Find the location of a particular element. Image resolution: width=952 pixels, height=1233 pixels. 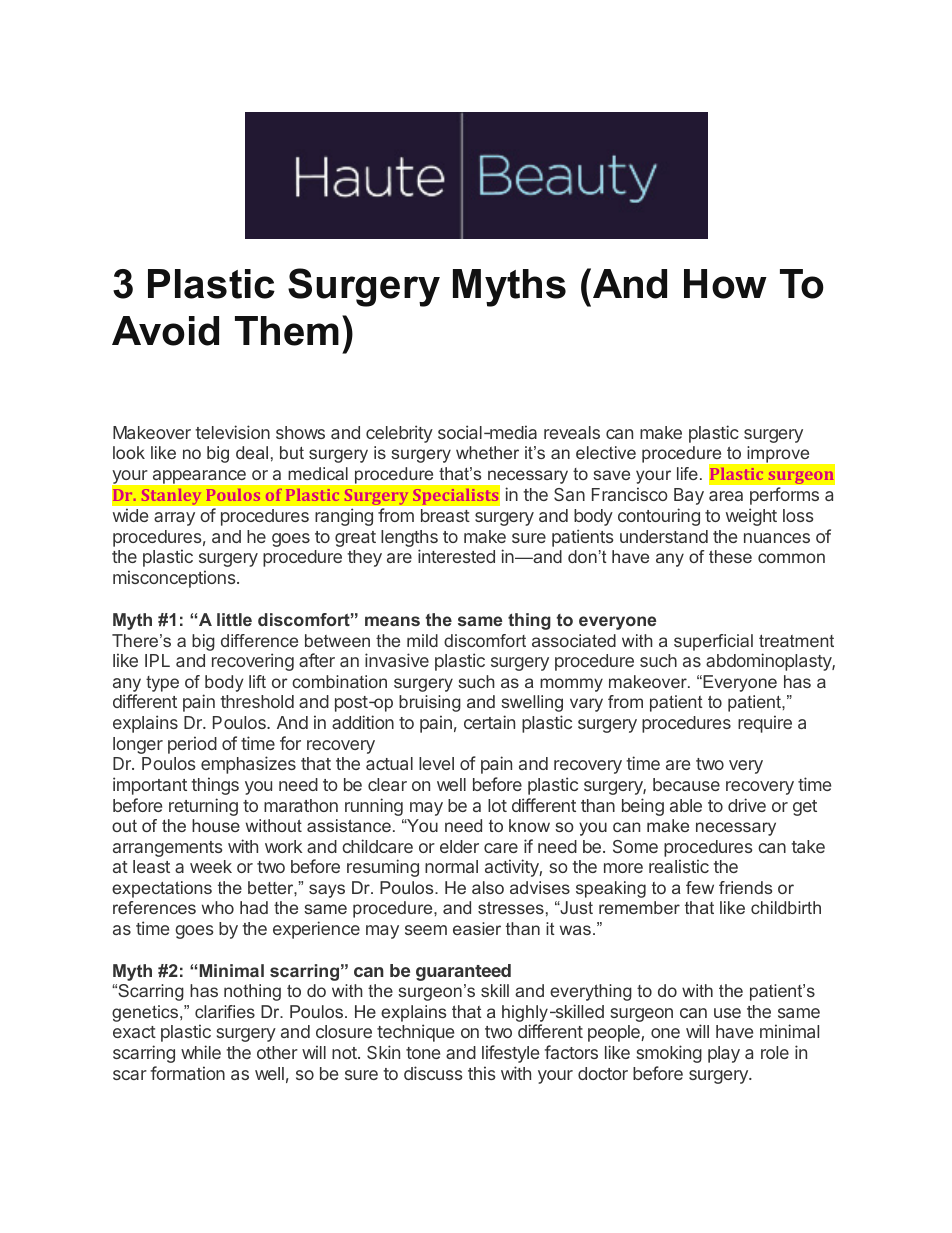

Avoid is located at coordinates (165, 331).
